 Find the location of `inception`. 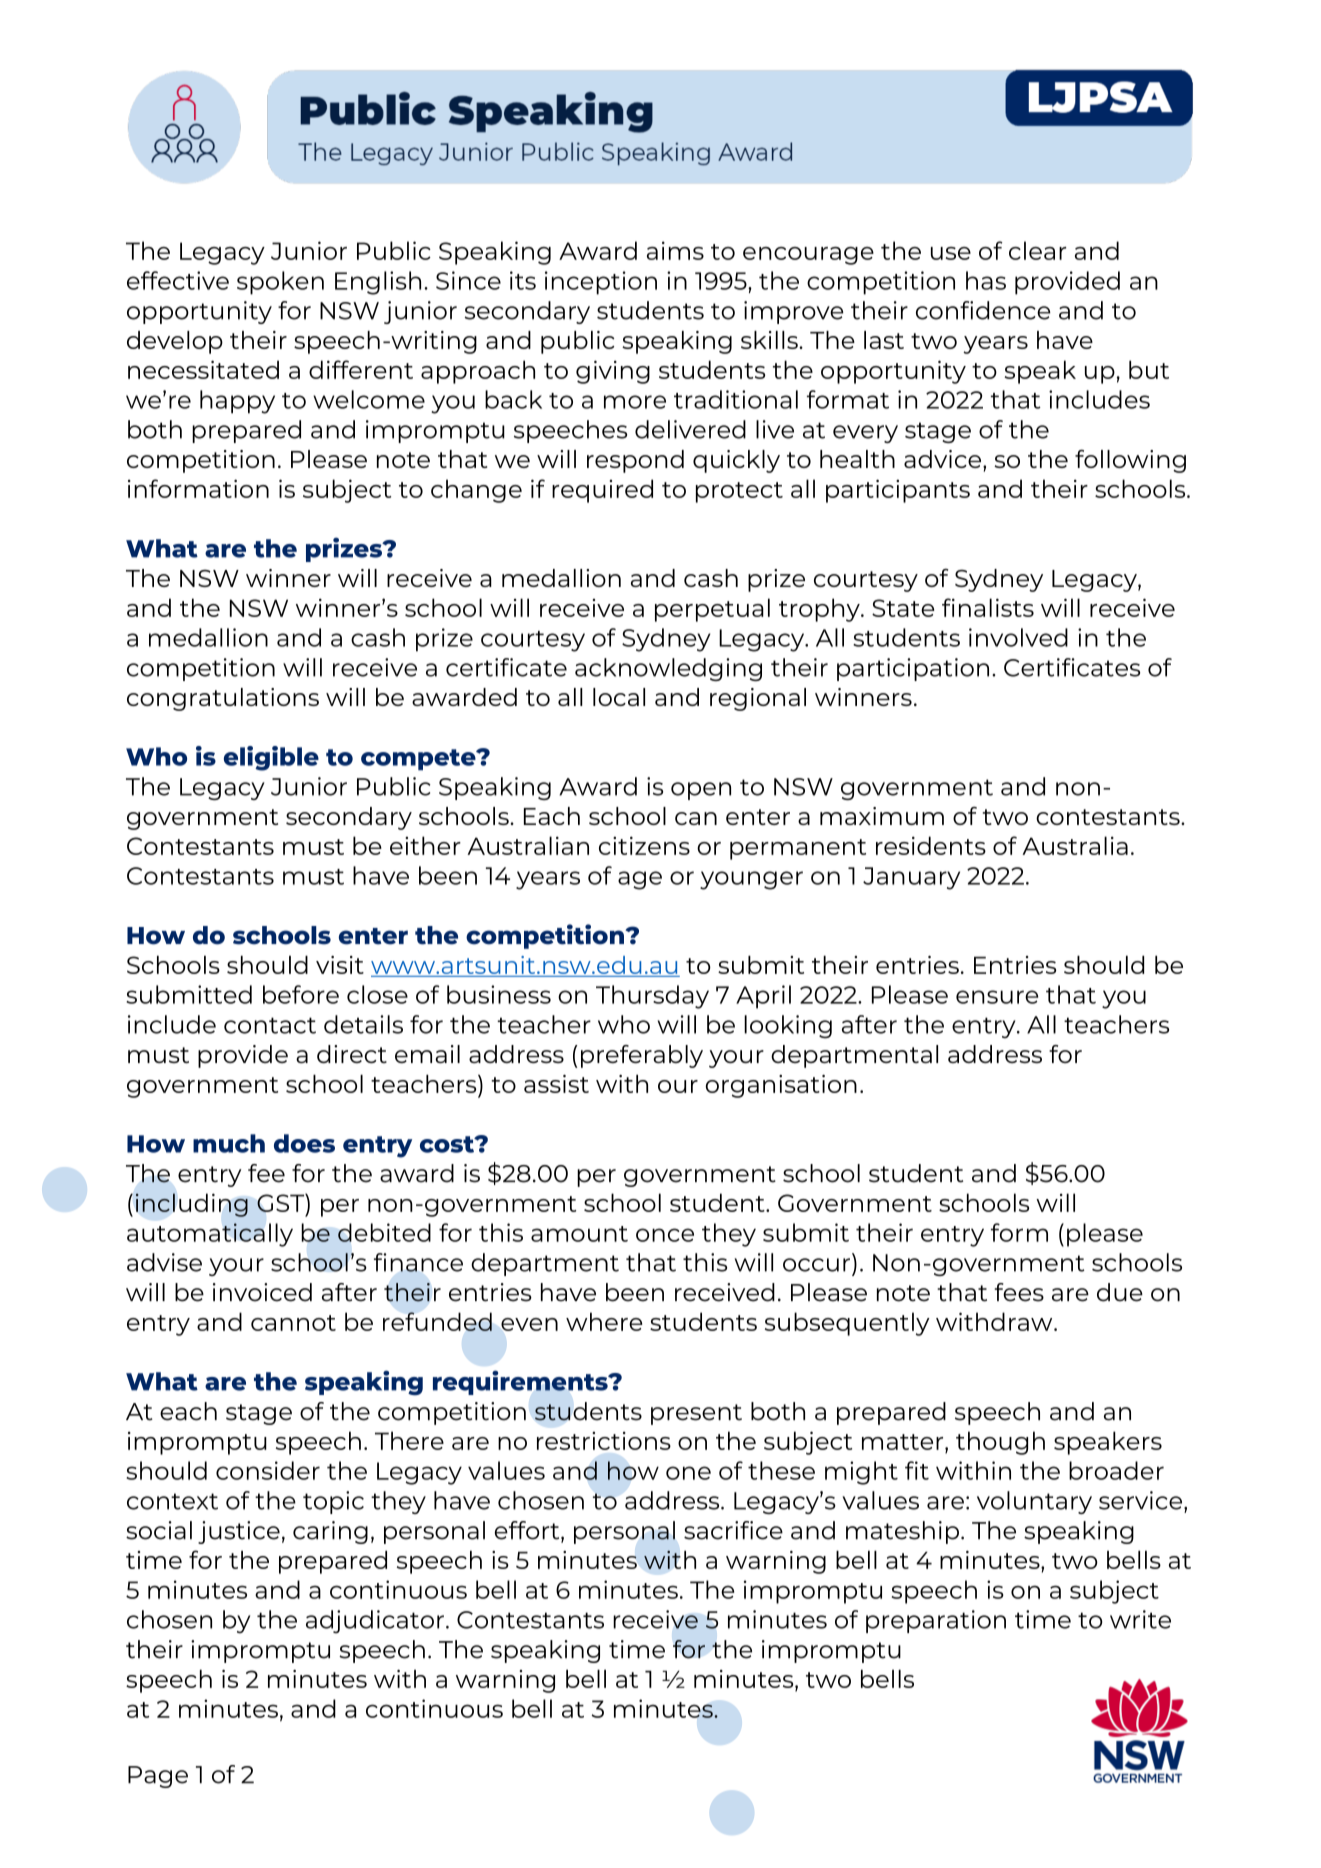

inception is located at coordinates (601, 283).
